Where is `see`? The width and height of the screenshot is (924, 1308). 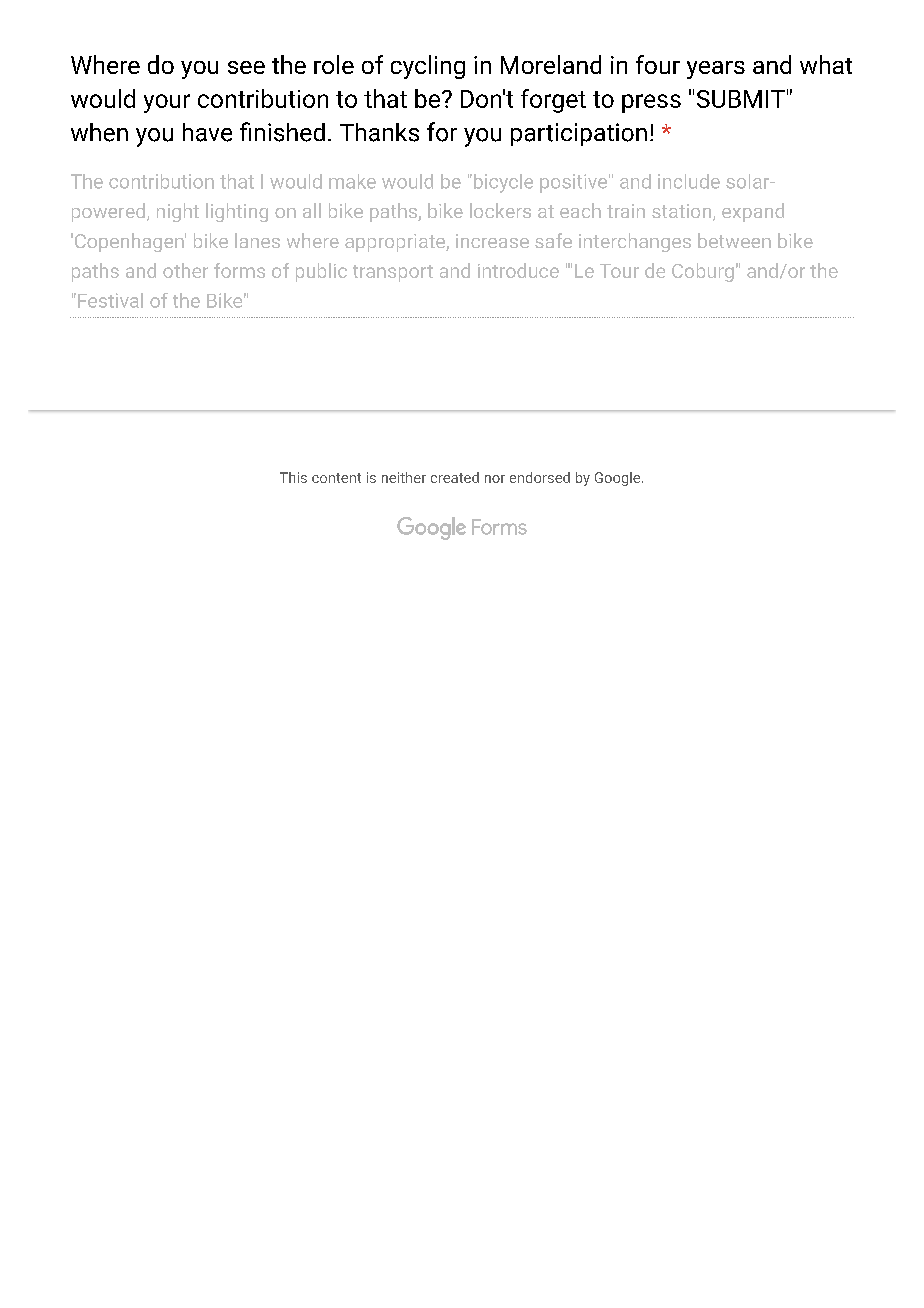
see is located at coordinates (246, 67).
